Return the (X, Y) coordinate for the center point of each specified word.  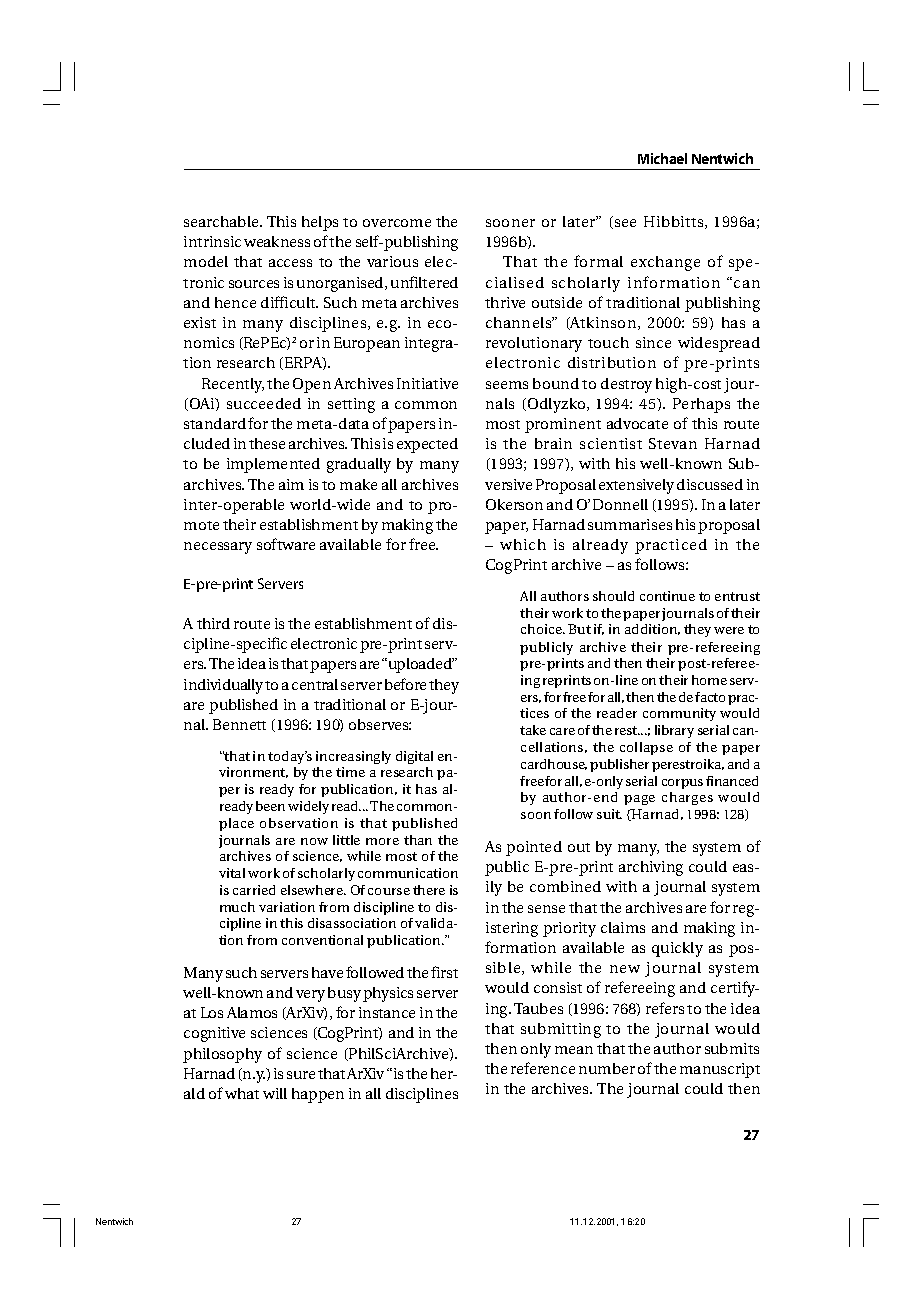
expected (427, 445)
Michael (662, 158)
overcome (397, 223)
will (275, 1093)
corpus (682, 784)
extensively (636, 486)
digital (414, 757)
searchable (222, 221)
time (350, 772)
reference (543, 1068)
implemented (273, 465)
